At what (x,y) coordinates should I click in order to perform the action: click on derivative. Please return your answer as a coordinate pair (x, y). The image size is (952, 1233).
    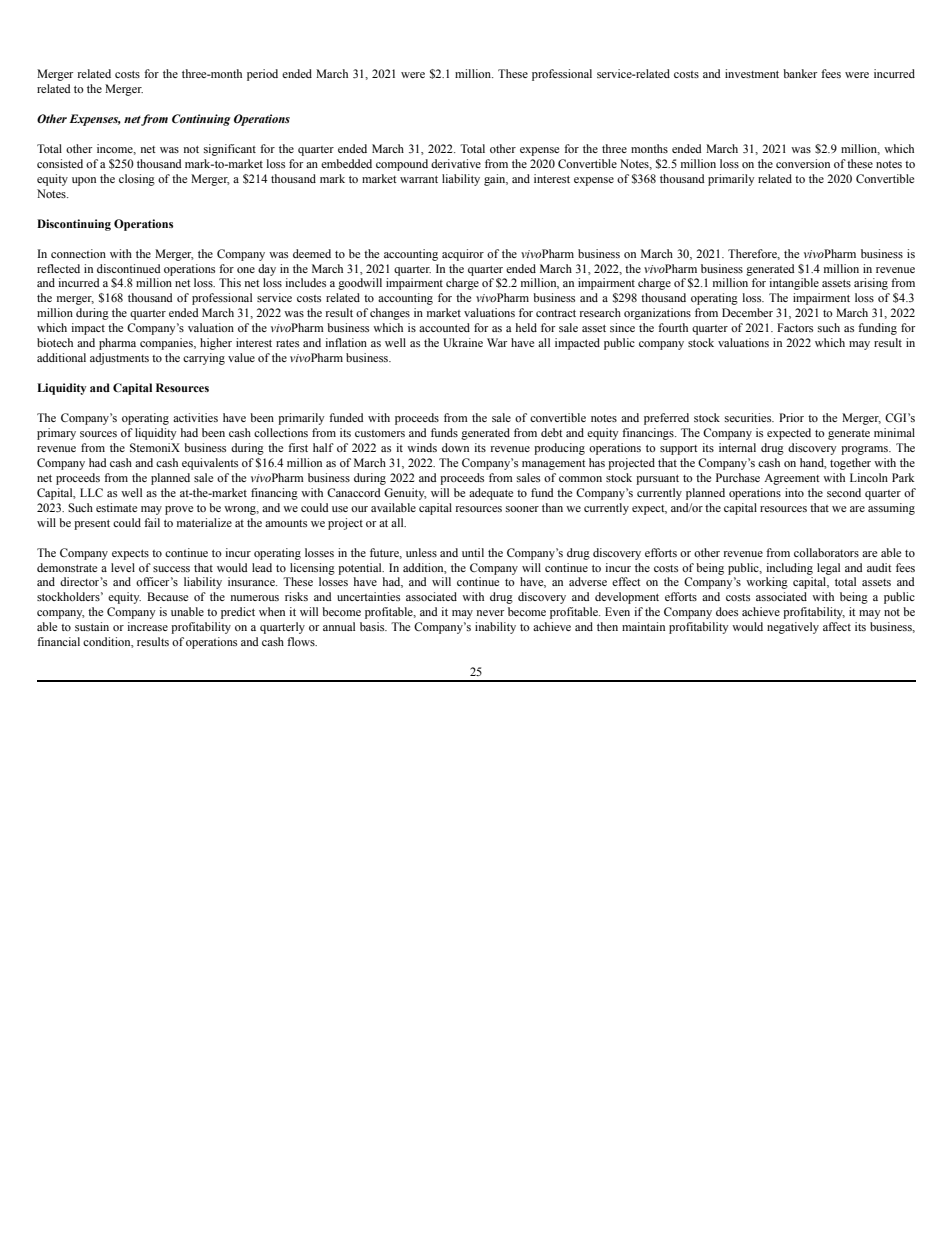
    Looking at the image, I should click on (456, 163).
